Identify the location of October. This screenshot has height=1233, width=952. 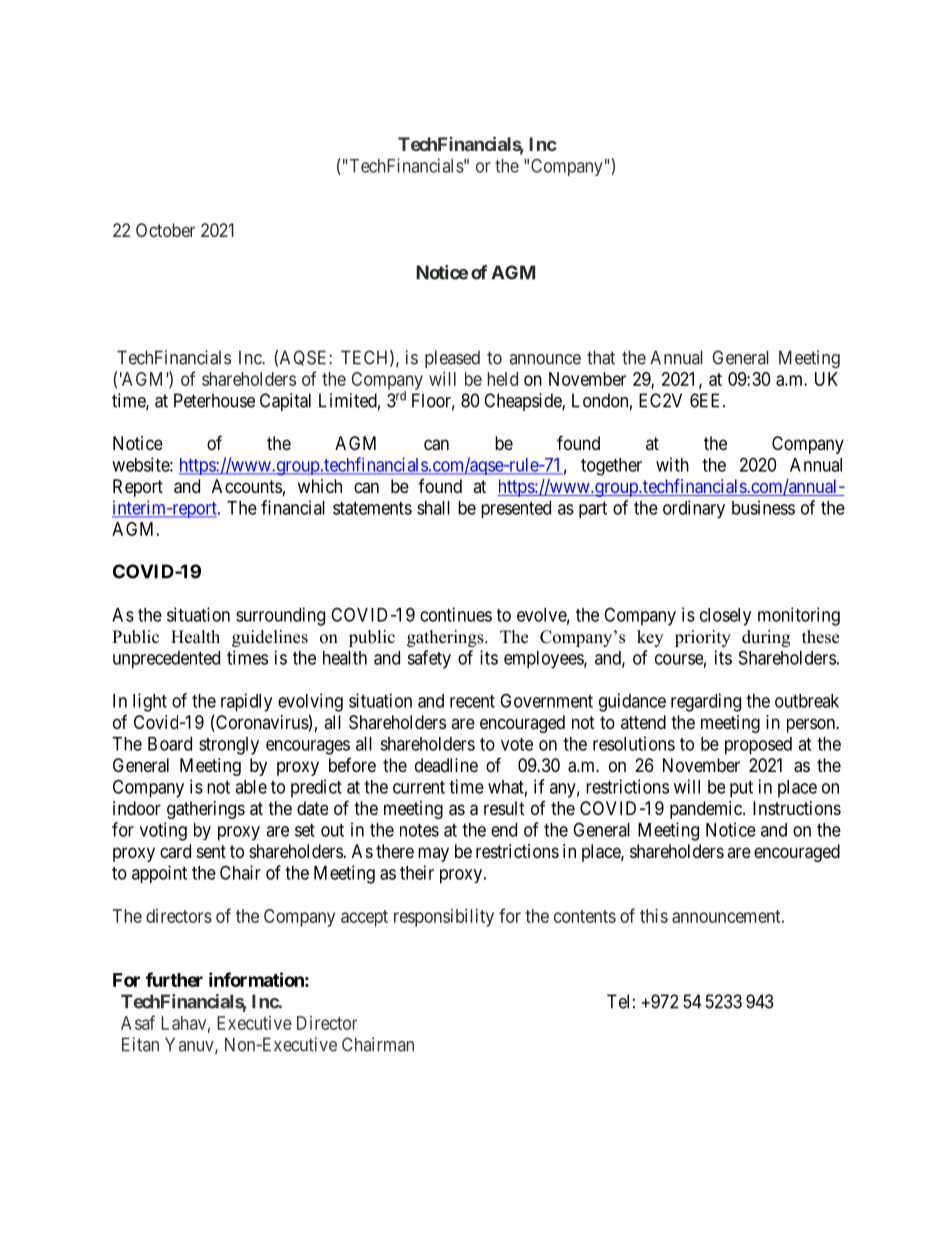
(165, 230).
